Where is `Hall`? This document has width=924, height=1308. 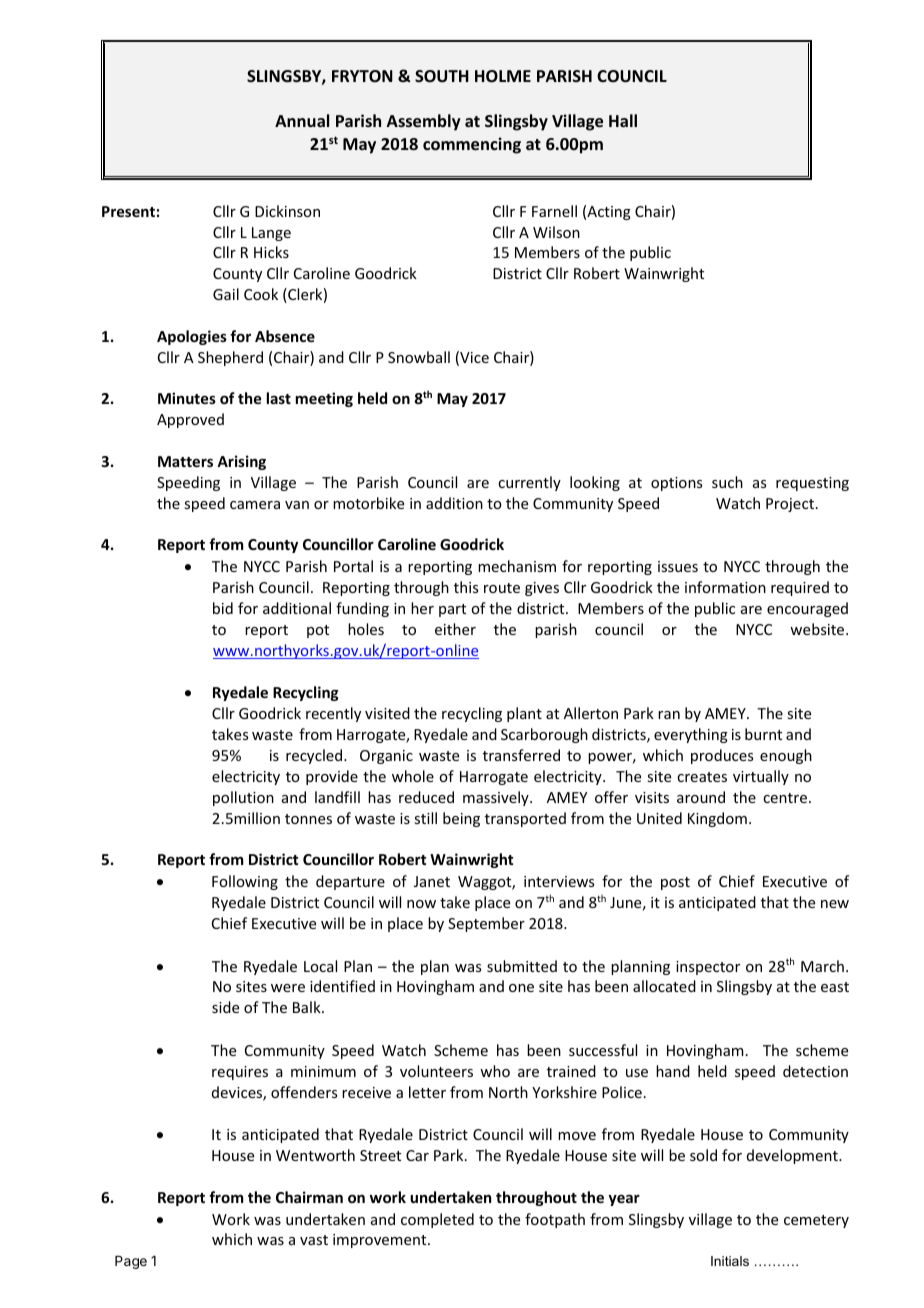
Hall is located at coordinates (623, 120).
